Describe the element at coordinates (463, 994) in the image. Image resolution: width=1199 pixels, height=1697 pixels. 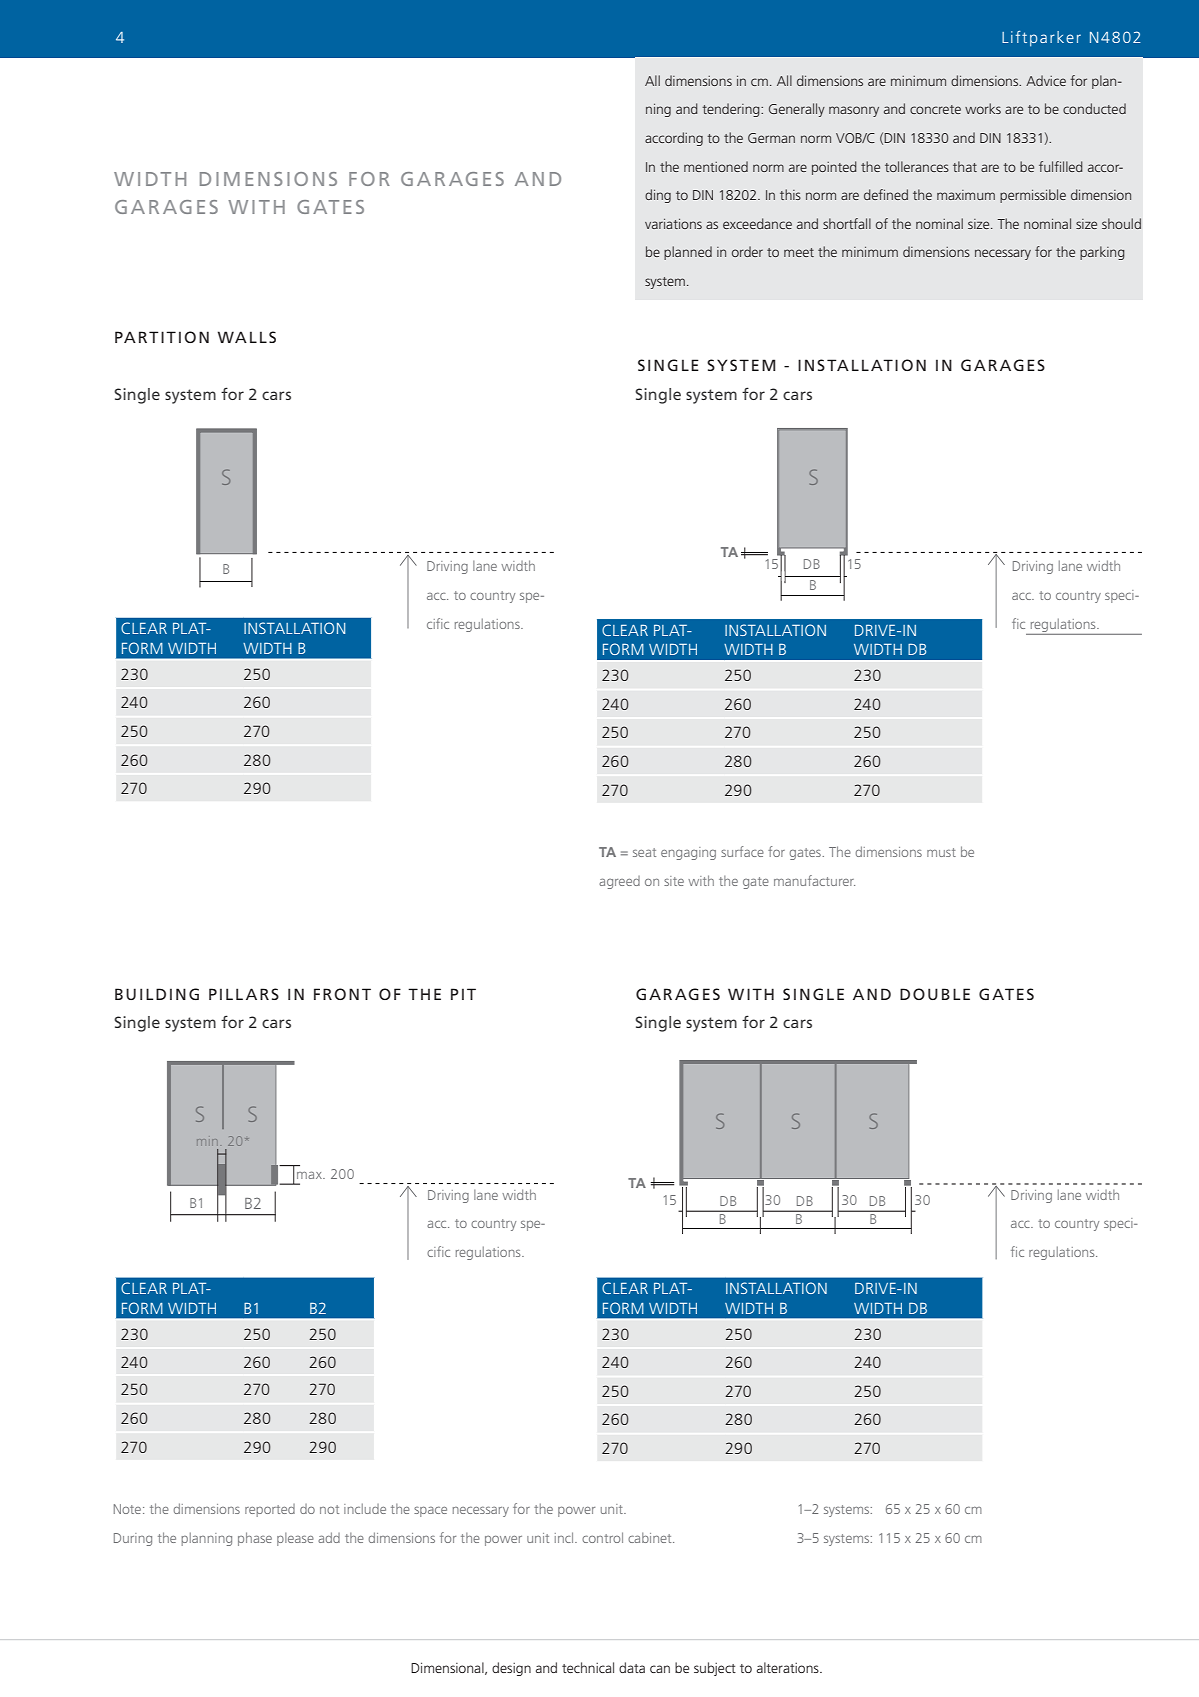
I see `PIT` at that location.
